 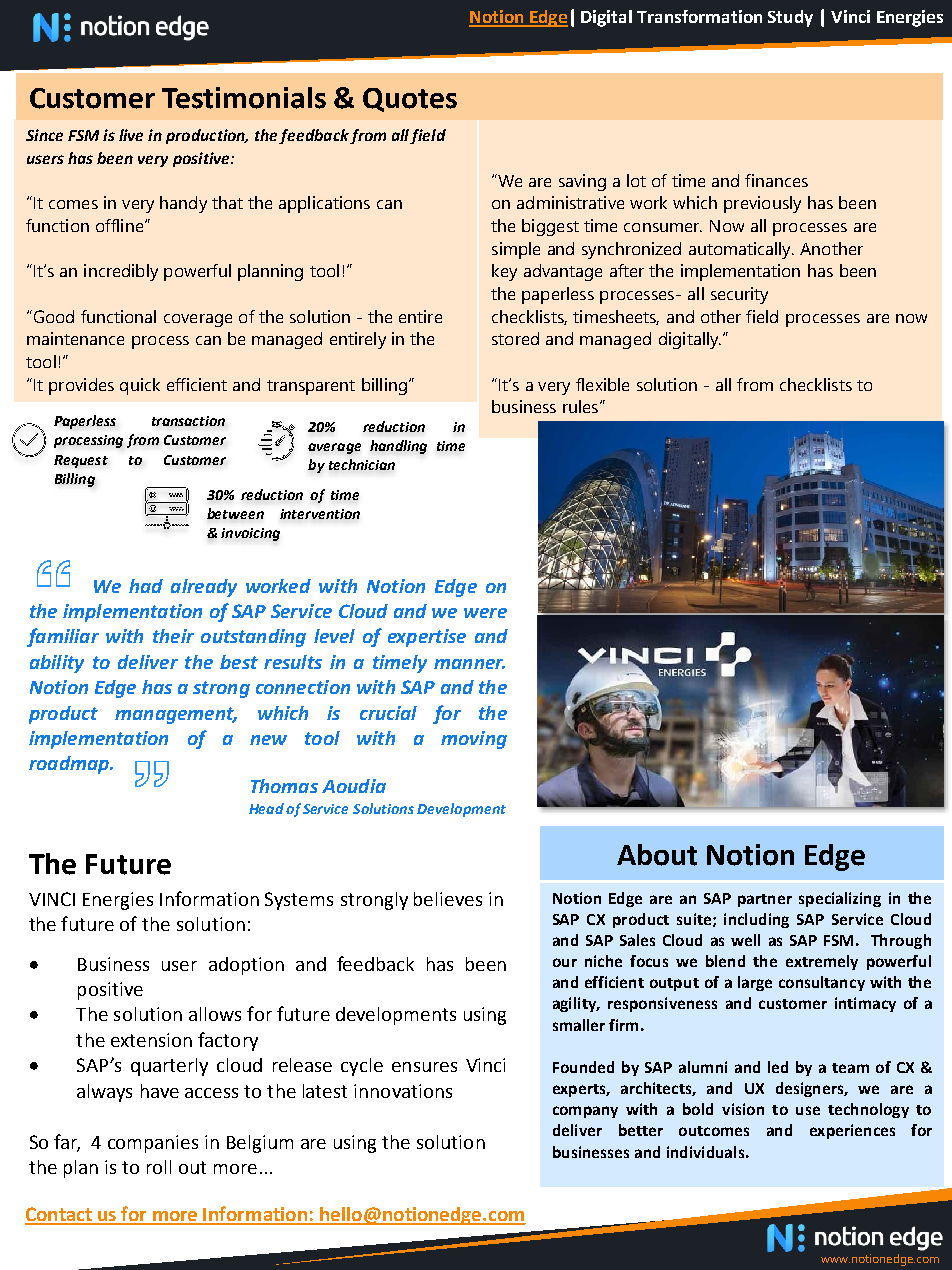 What do you see at coordinates (410, 100) in the page?
I see `Quotes` at bounding box center [410, 100].
